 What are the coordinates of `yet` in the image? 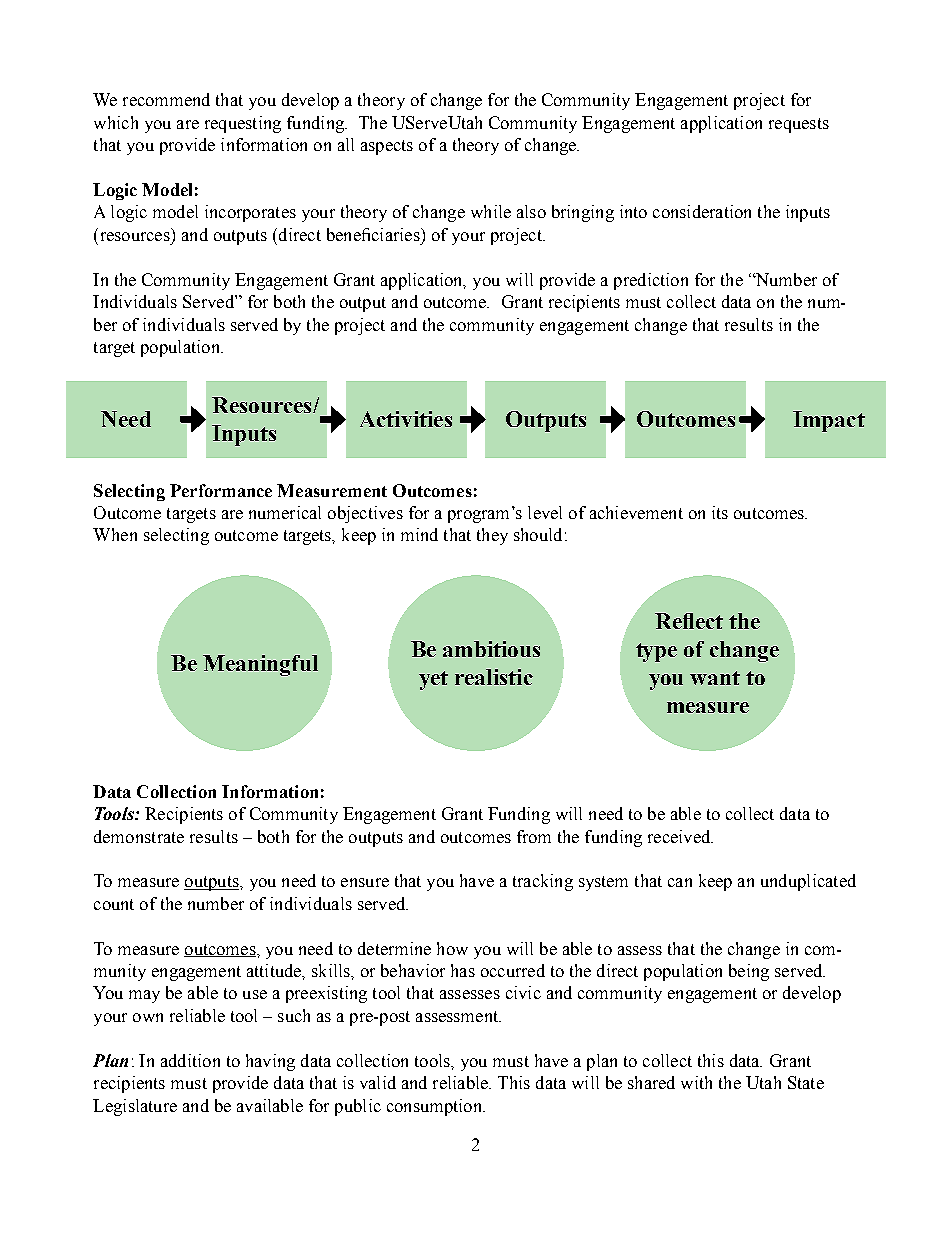 It's located at (433, 680).
